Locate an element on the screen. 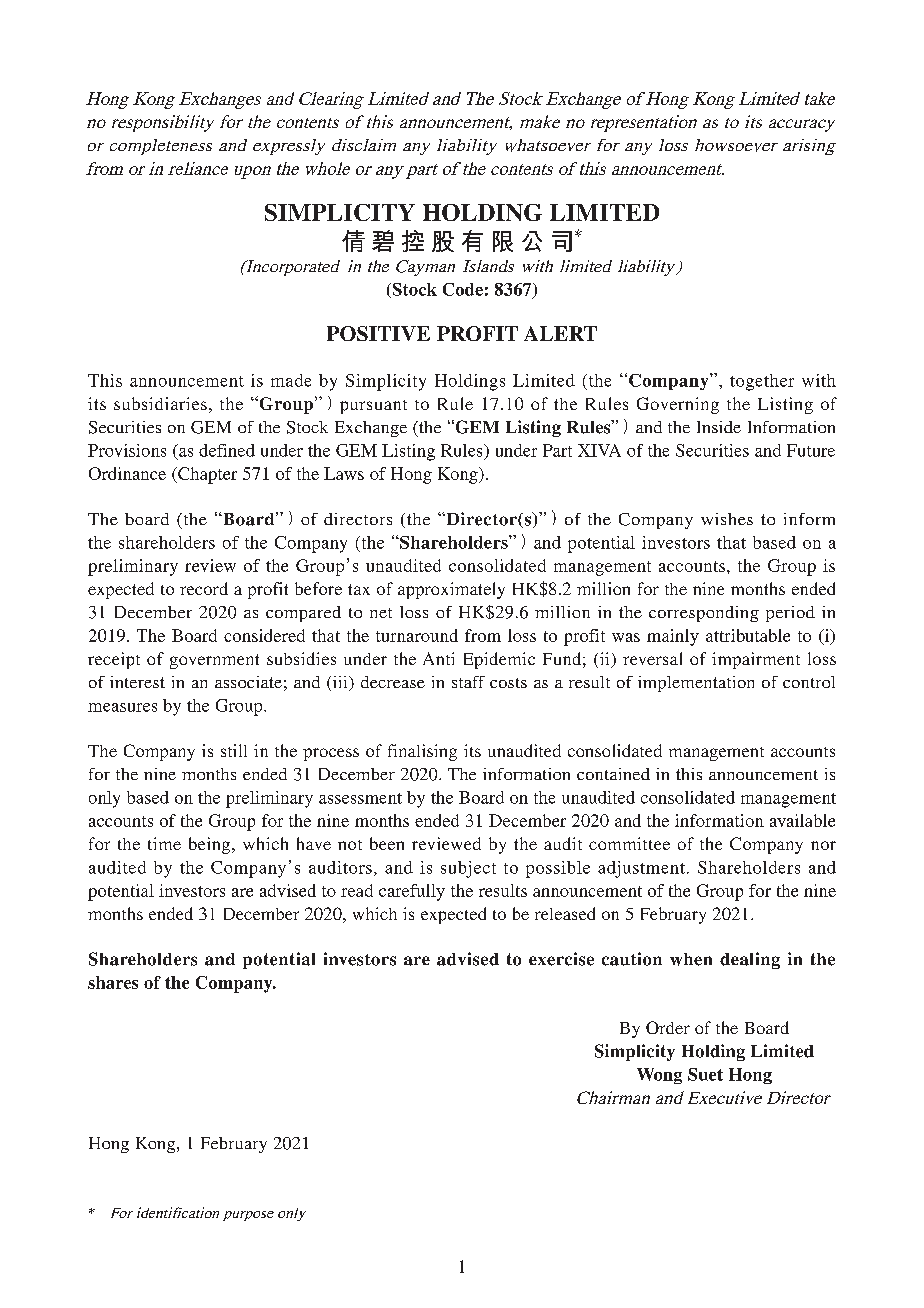 The height and width of the screenshot is (1308, 924). together is located at coordinates (762, 382).
